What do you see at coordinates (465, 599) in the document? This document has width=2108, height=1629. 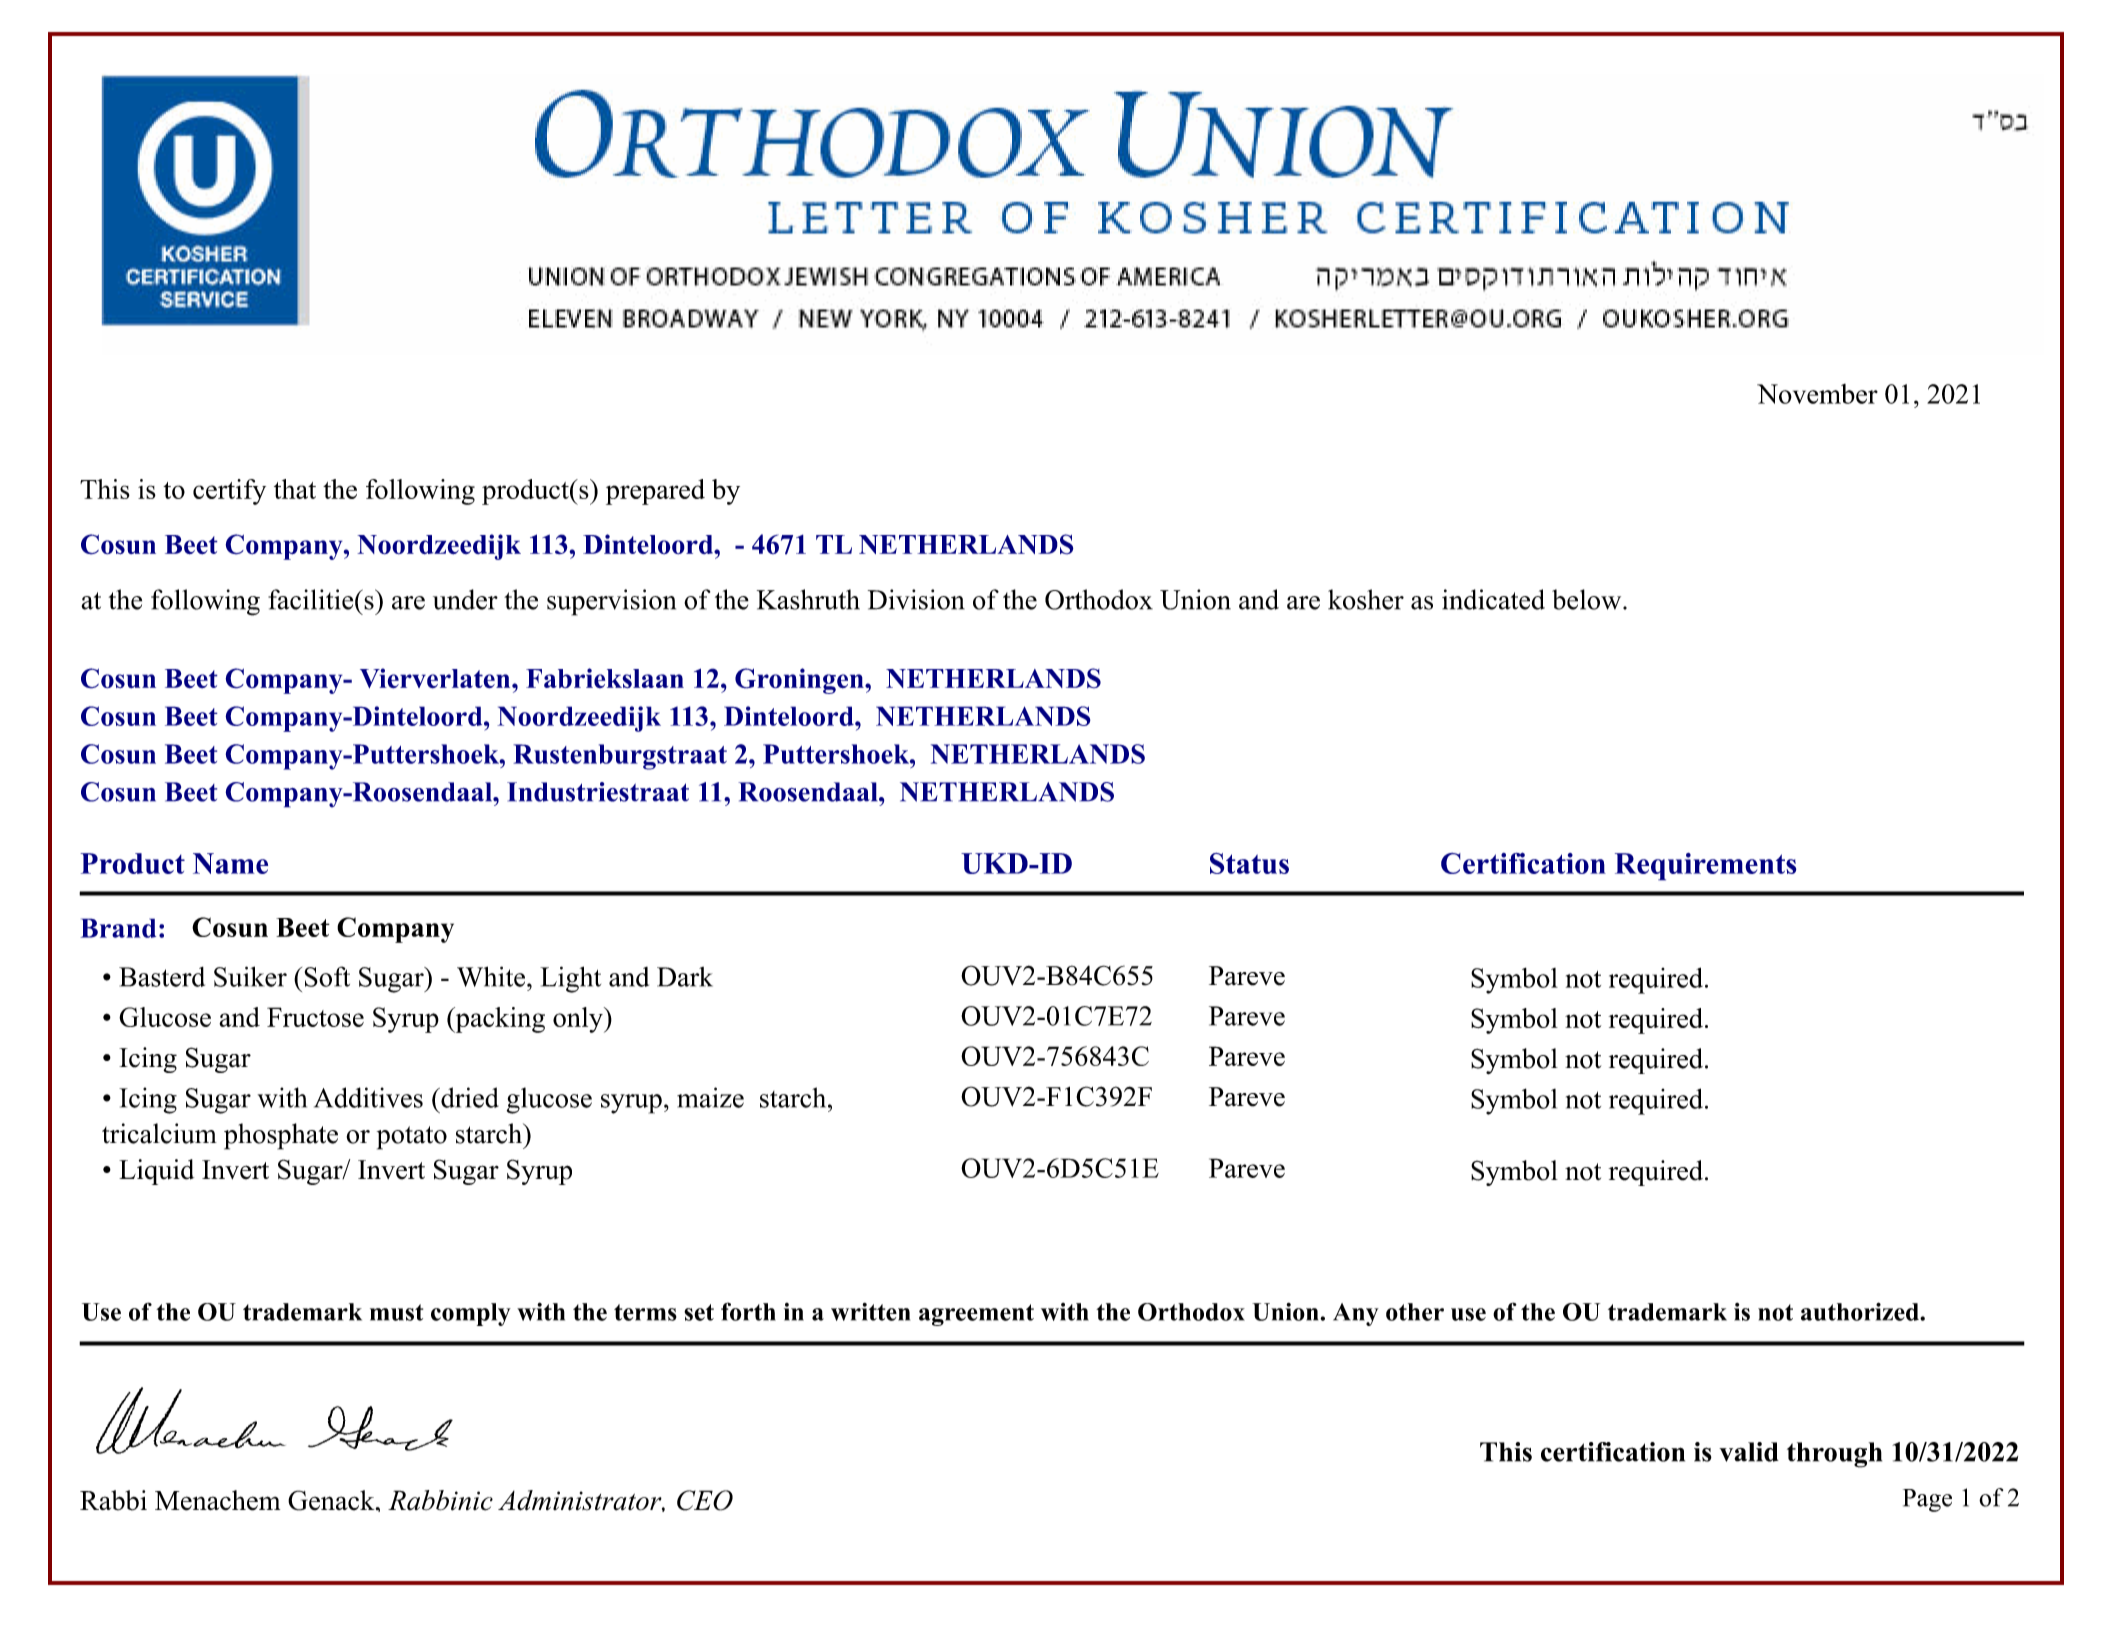 I see `under` at bounding box center [465, 599].
